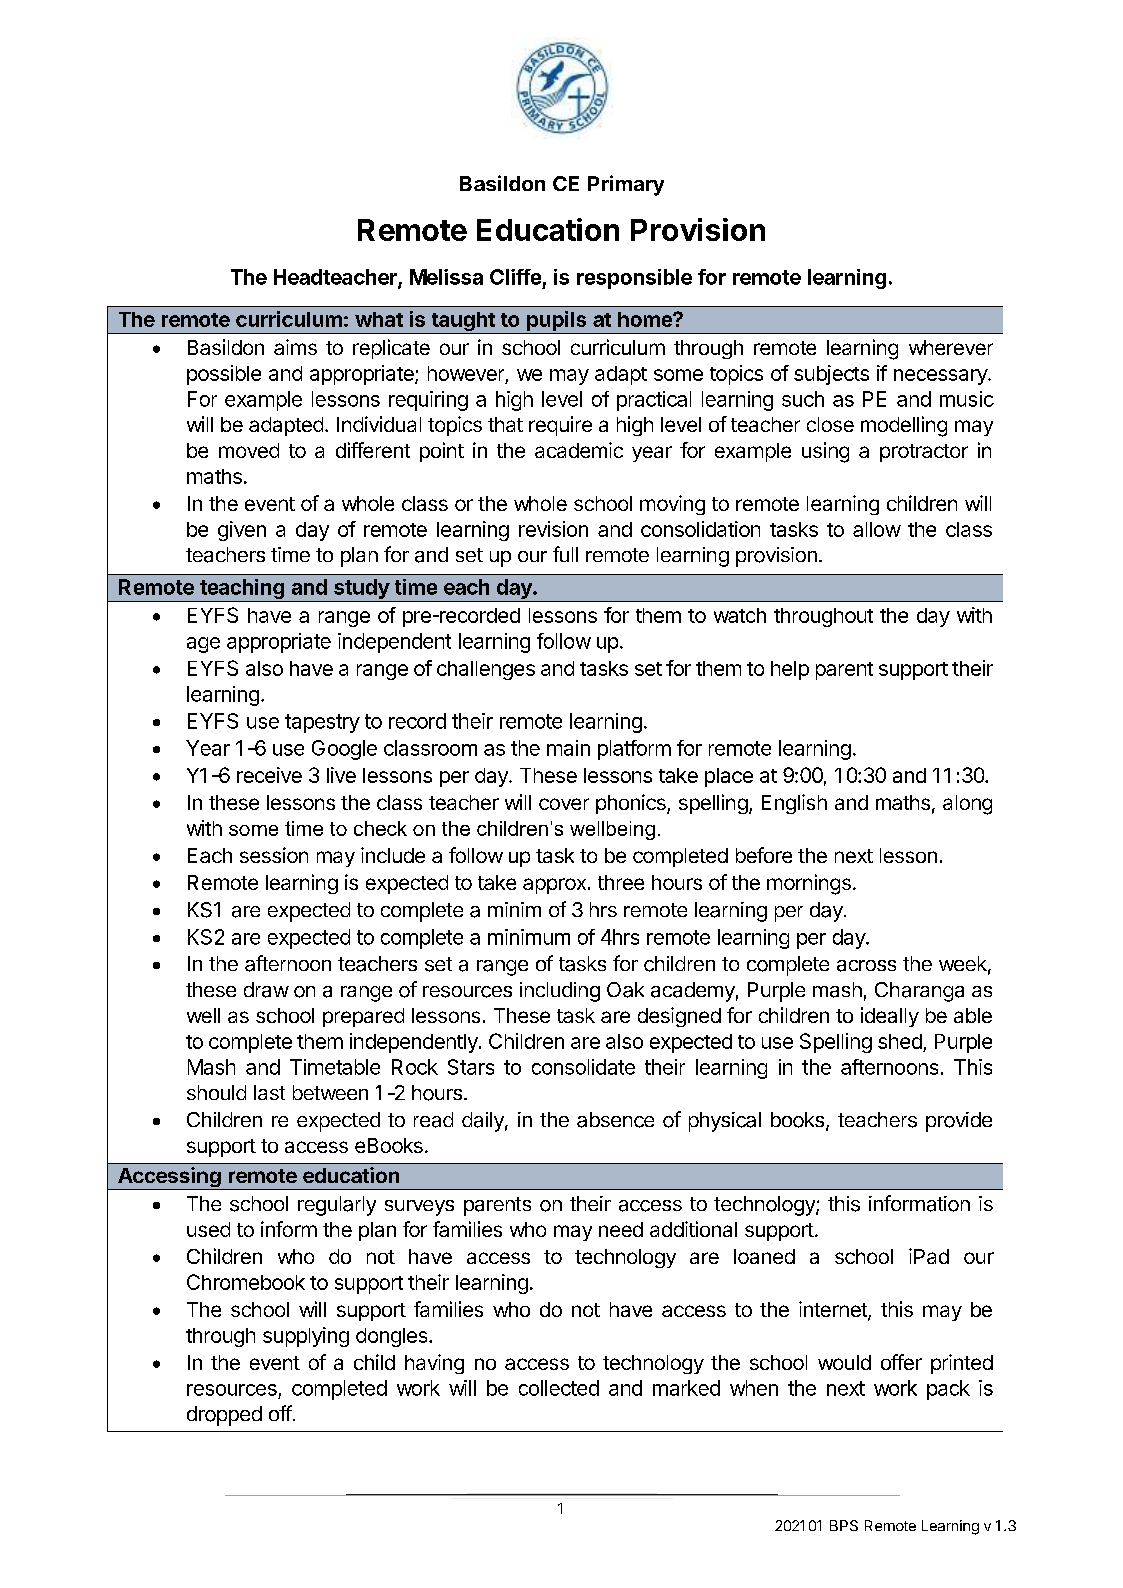 The width and height of the screenshot is (1123, 1588). Describe the element at coordinates (951, 347) in the screenshot. I see `wherever` at that location.
